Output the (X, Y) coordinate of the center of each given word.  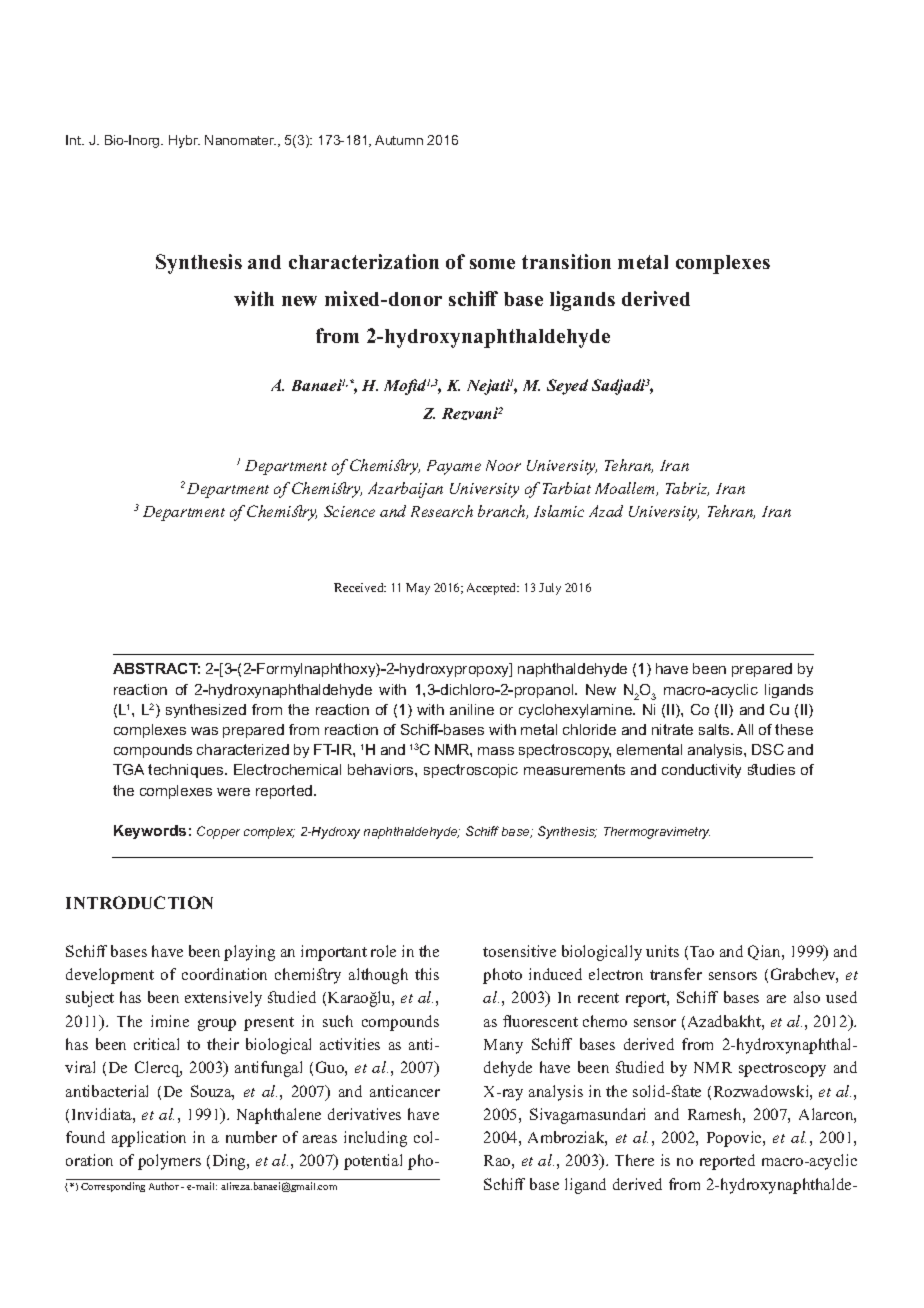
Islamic (559, 511)
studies (771, 769)
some (492, 264)
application (149, 1139)
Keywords (150, 832)
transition (566, 261)
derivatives (364, 1114)
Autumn (399, 140)
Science (349, 511)
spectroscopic (471, 771)
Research (442, 511)
